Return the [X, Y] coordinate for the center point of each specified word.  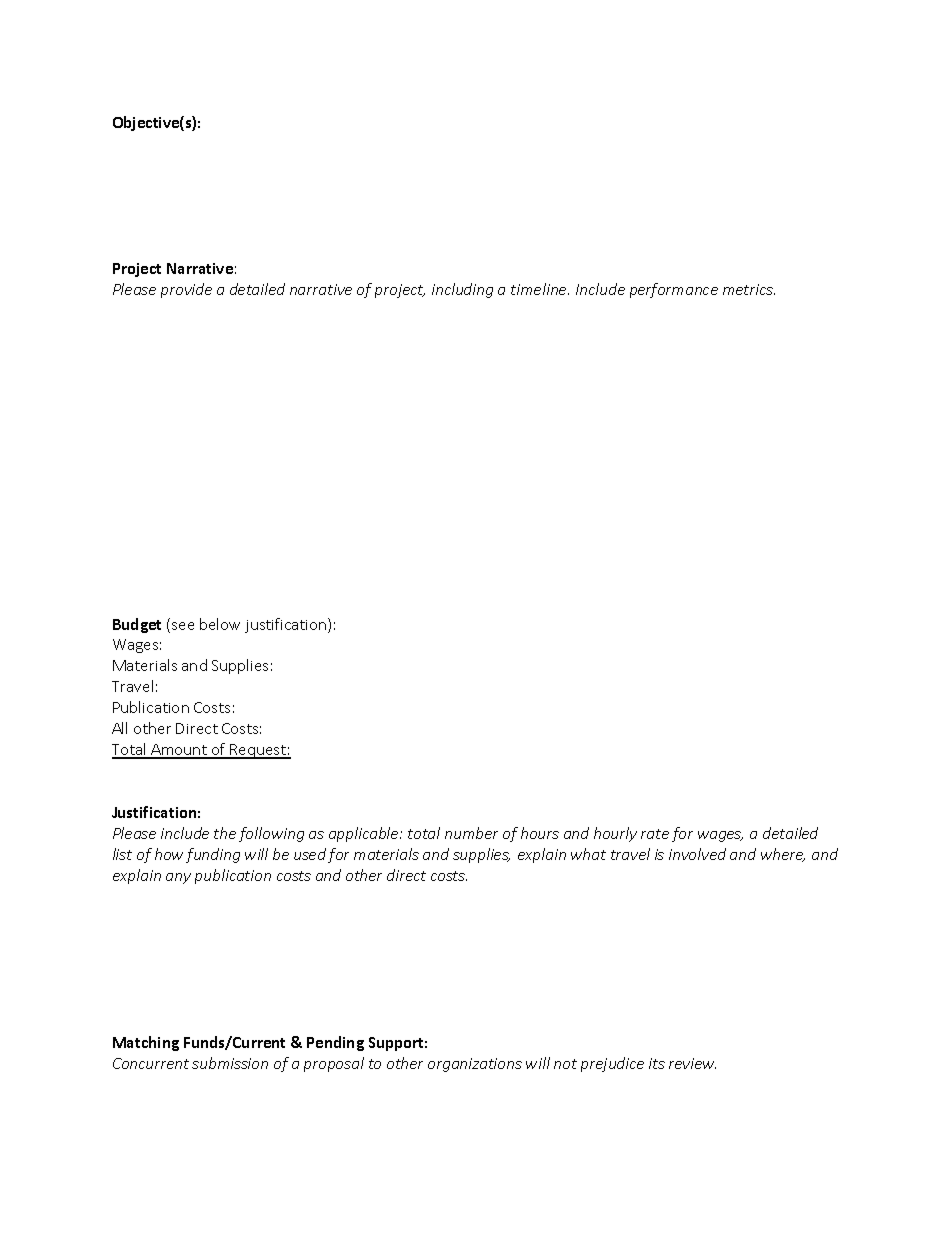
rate [655, 834]
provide [186, 290]
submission [230, 1063]
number [471, 833]
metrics [749, 289]
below [220, 624]
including [462, 290]
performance [674, 290]
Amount [179, 751]
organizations [475, 1065]
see [183, 626]
